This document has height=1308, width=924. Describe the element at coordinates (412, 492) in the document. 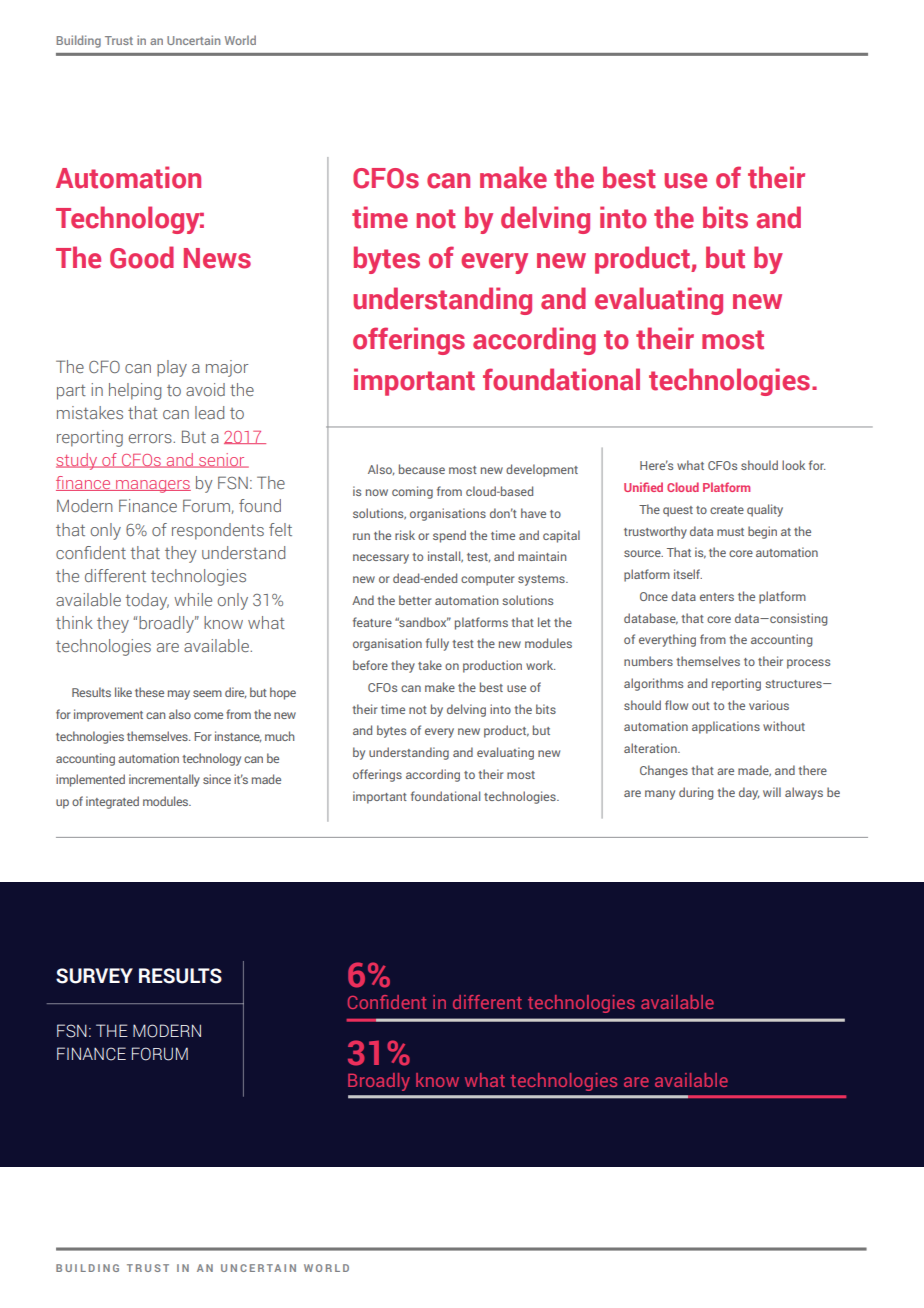

I see `coming` at that location.
